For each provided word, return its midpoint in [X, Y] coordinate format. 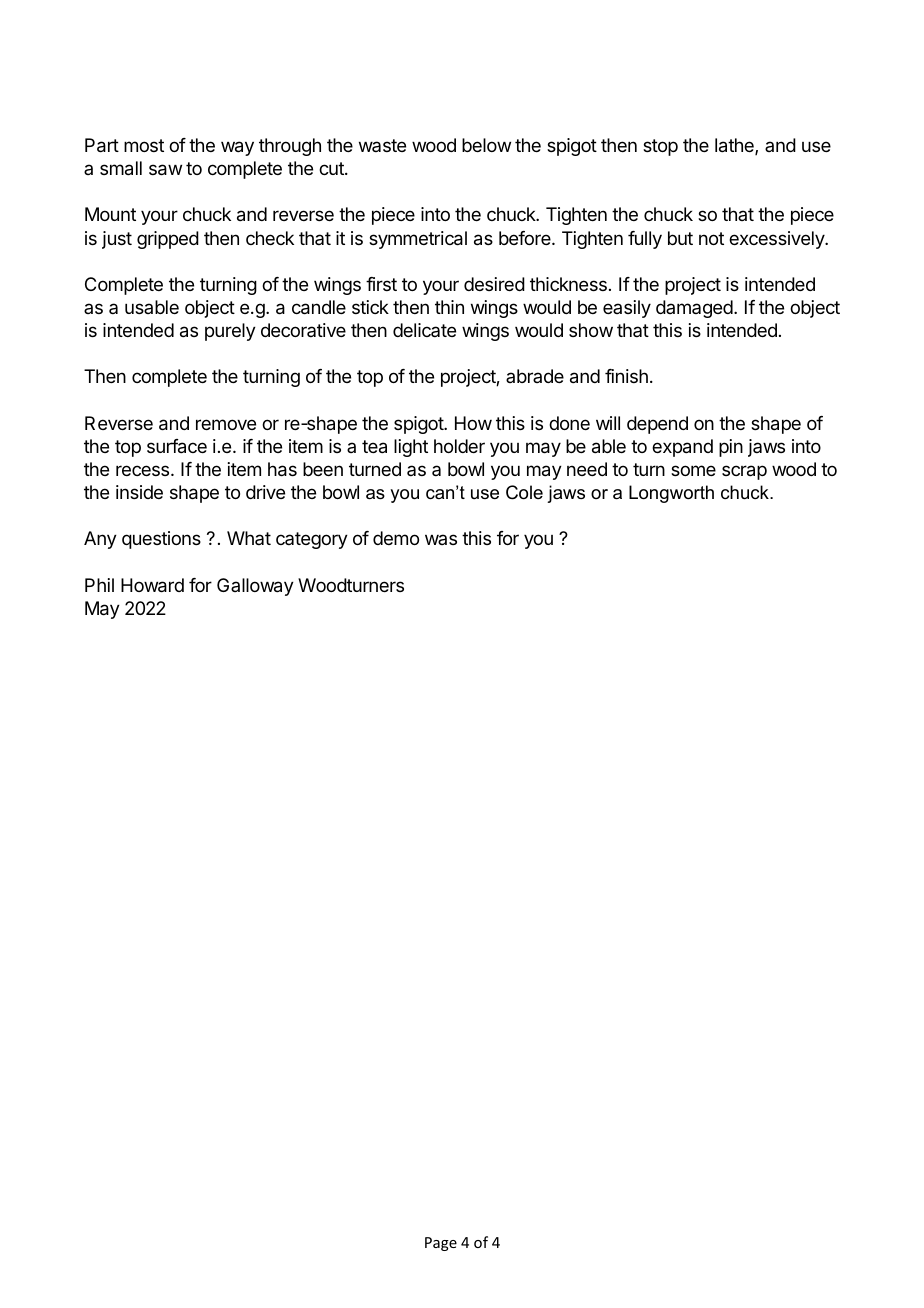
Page [441, 1244]
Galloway [255, 587]
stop [660, 147]
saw [165, 170]
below [486, 145]
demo [396, 538]
